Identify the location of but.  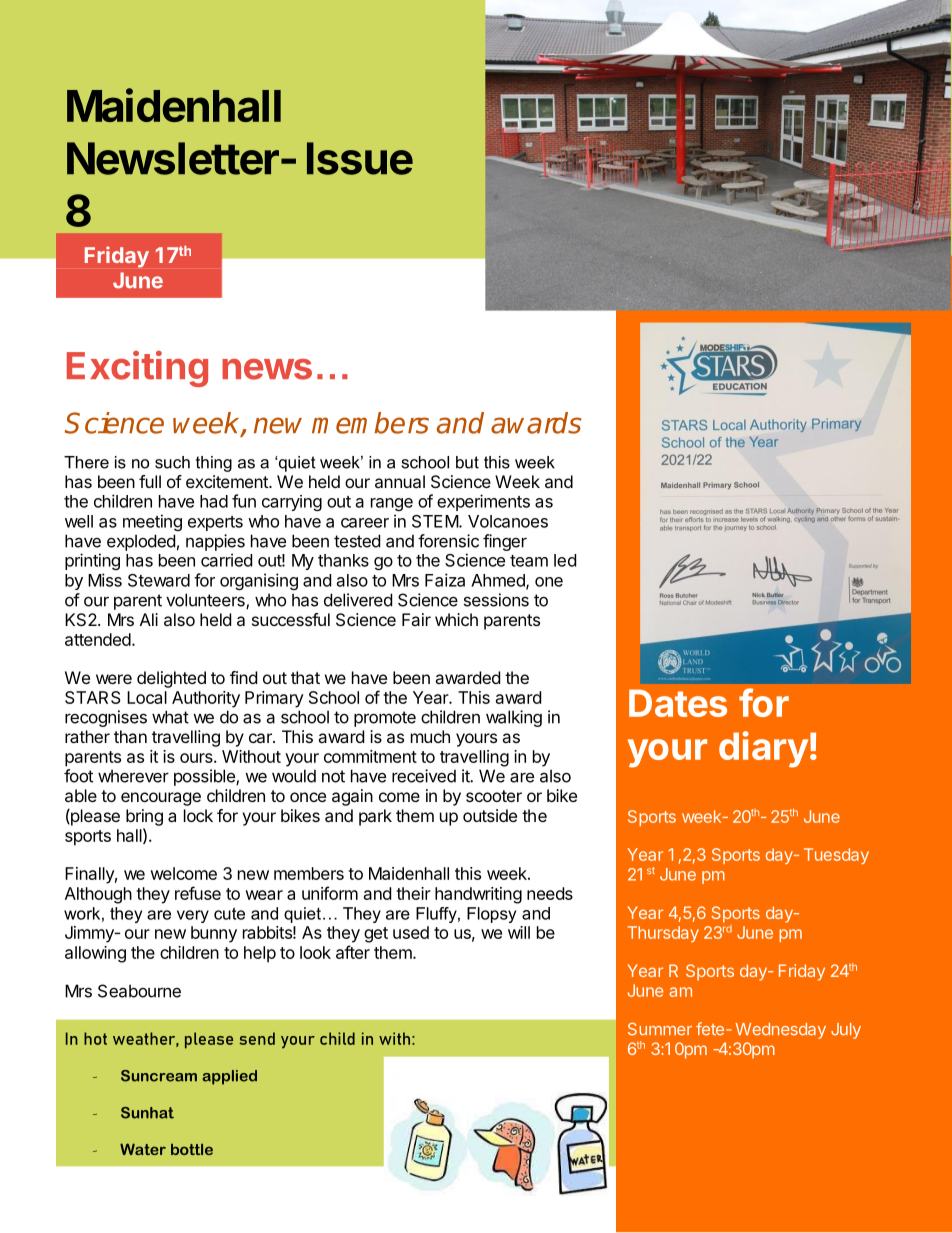
(467, 462).
